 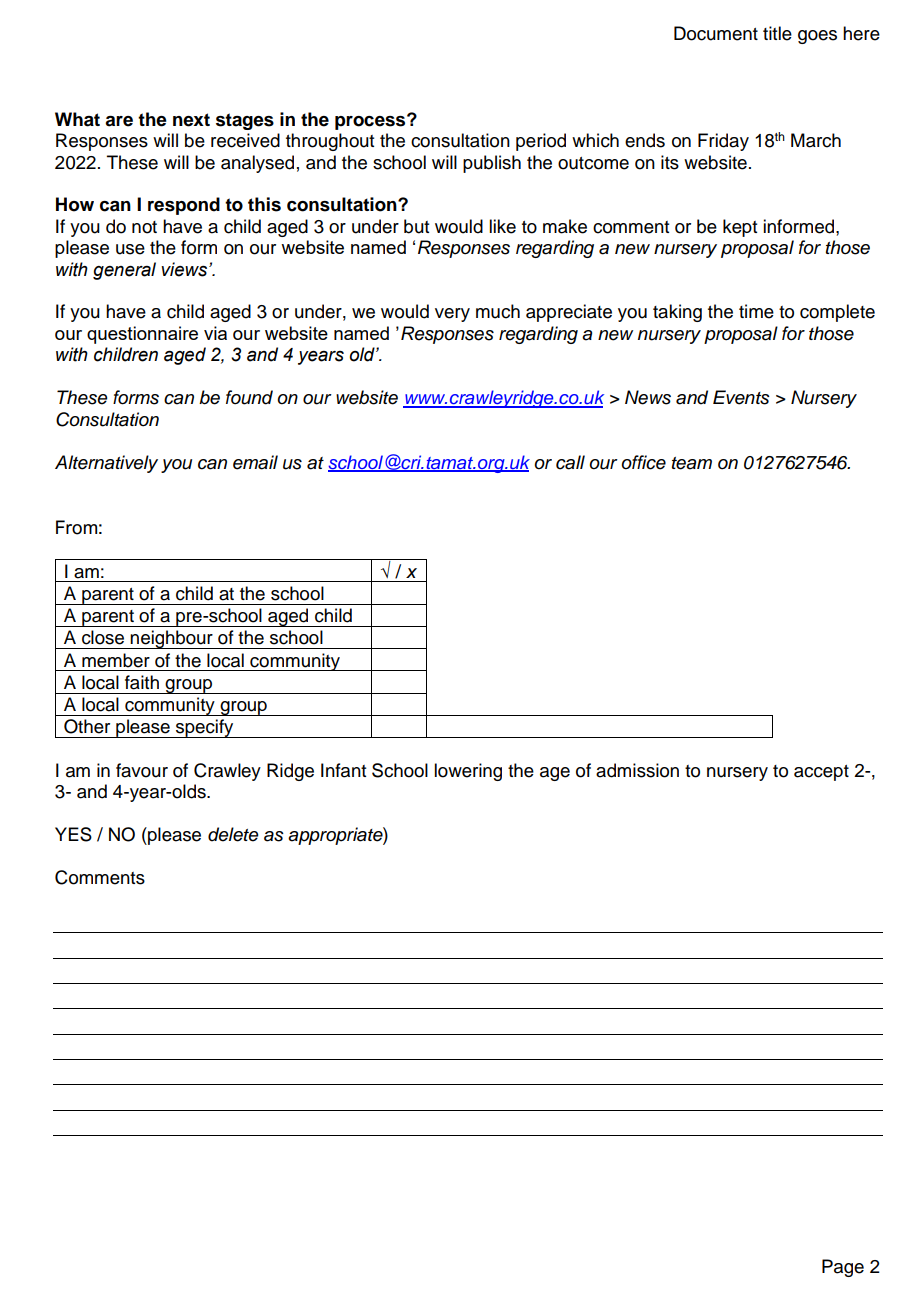 What do you see at coordinates (233, 834) in the page?
I see `delete` at bounding box center [233, 834].
